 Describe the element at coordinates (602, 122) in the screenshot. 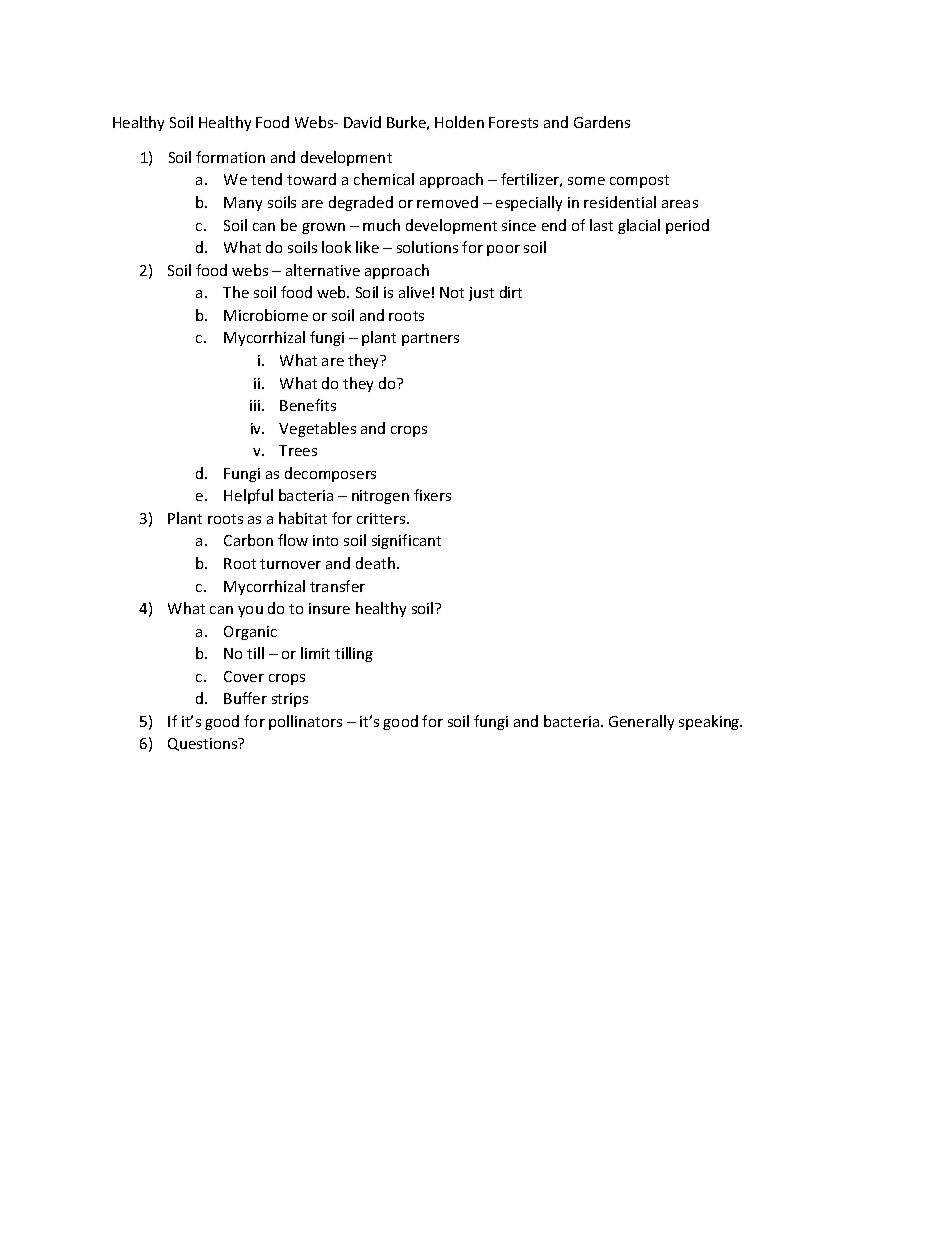

I see `Gardens` at that location.
